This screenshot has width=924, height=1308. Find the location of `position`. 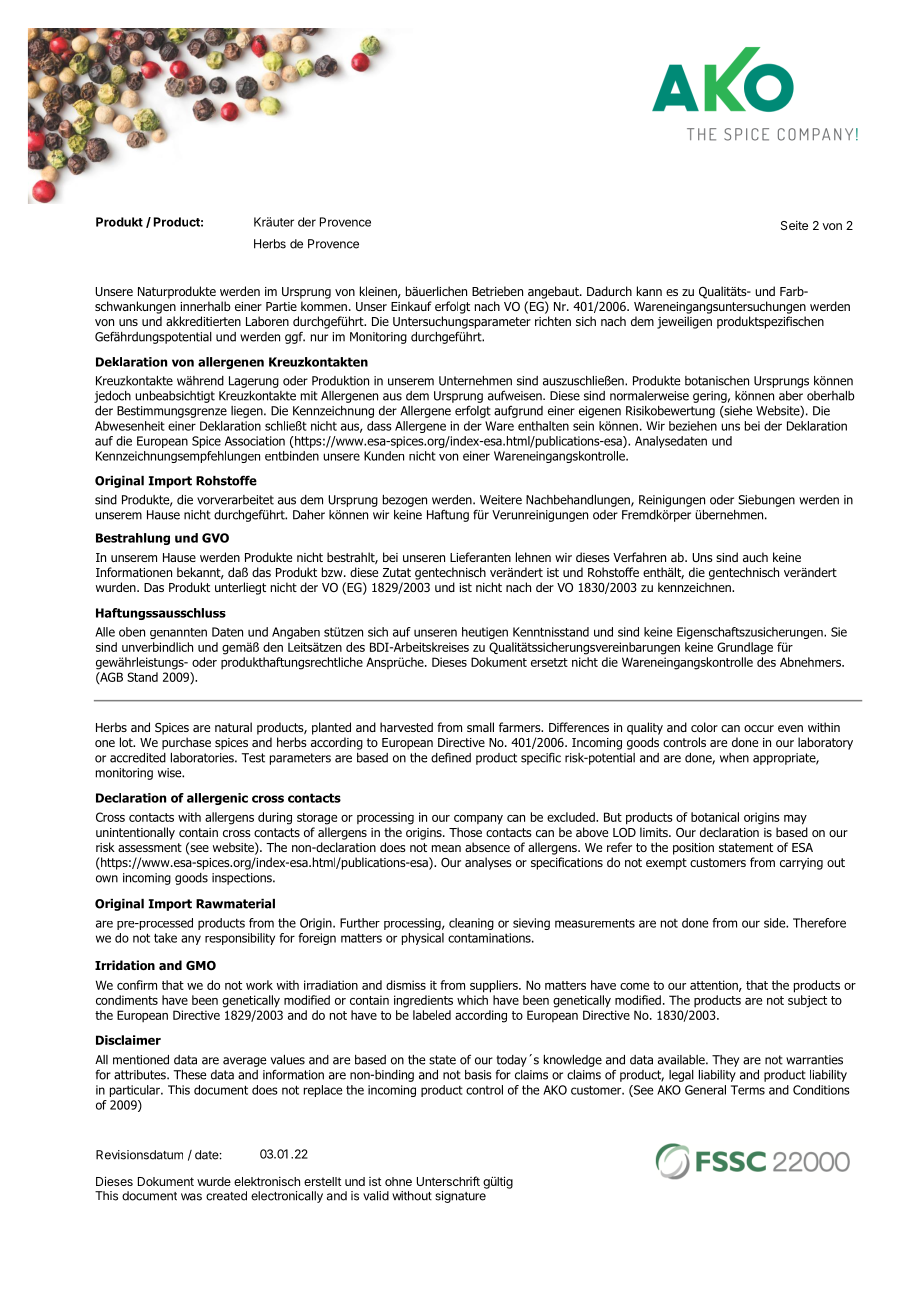

position is located at coordinates (693, 849).
